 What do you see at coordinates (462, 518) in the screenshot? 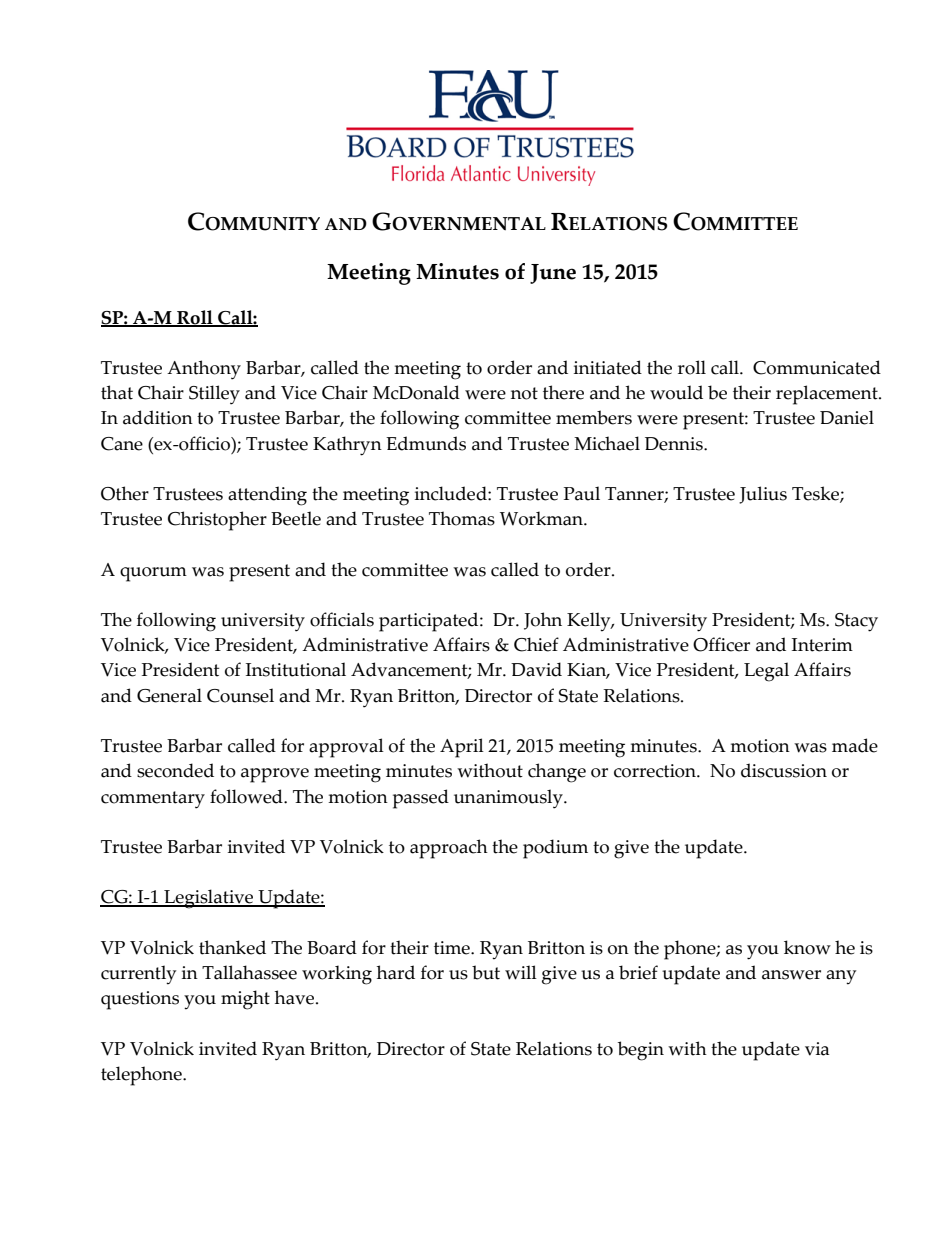
I see `Thomas` at bounding box center [462, 518].
